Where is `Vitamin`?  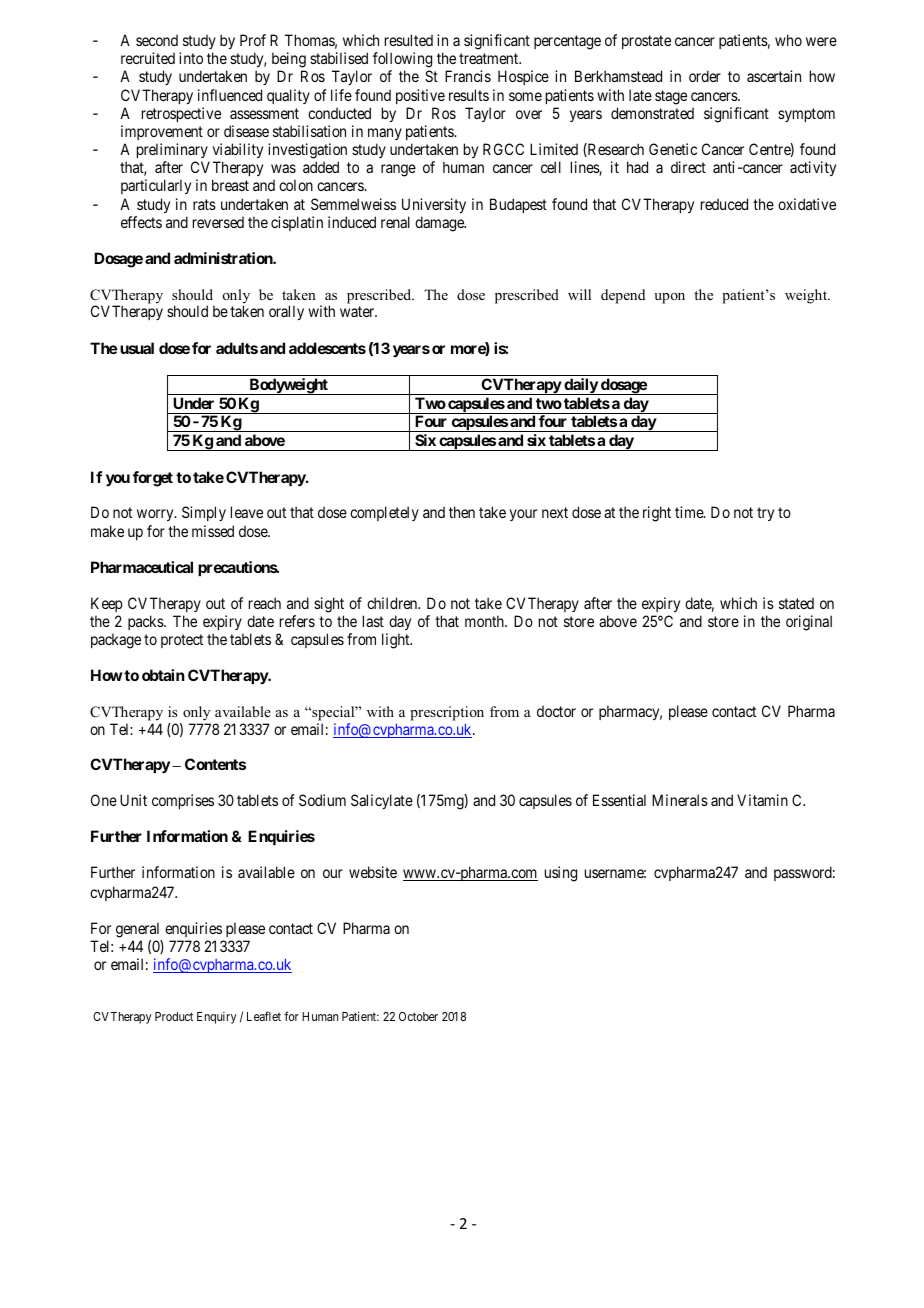 Vitamin is located at coordinates (762, 800).
